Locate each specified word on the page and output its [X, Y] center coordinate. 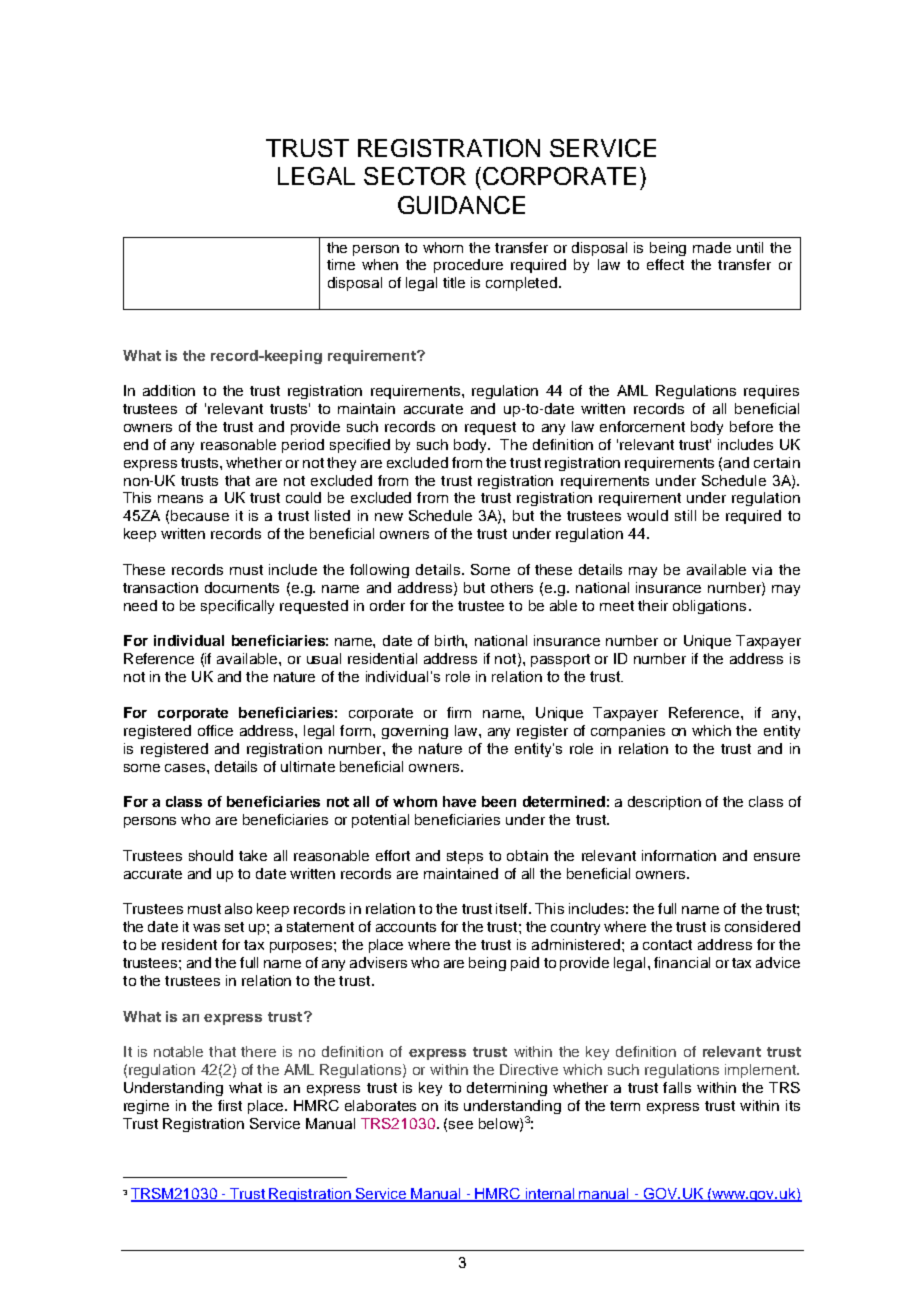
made [712, 247]
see [461, 1125]
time [341, 264]
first [230, 1105]
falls [677, 1087]
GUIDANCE [461, 205]
